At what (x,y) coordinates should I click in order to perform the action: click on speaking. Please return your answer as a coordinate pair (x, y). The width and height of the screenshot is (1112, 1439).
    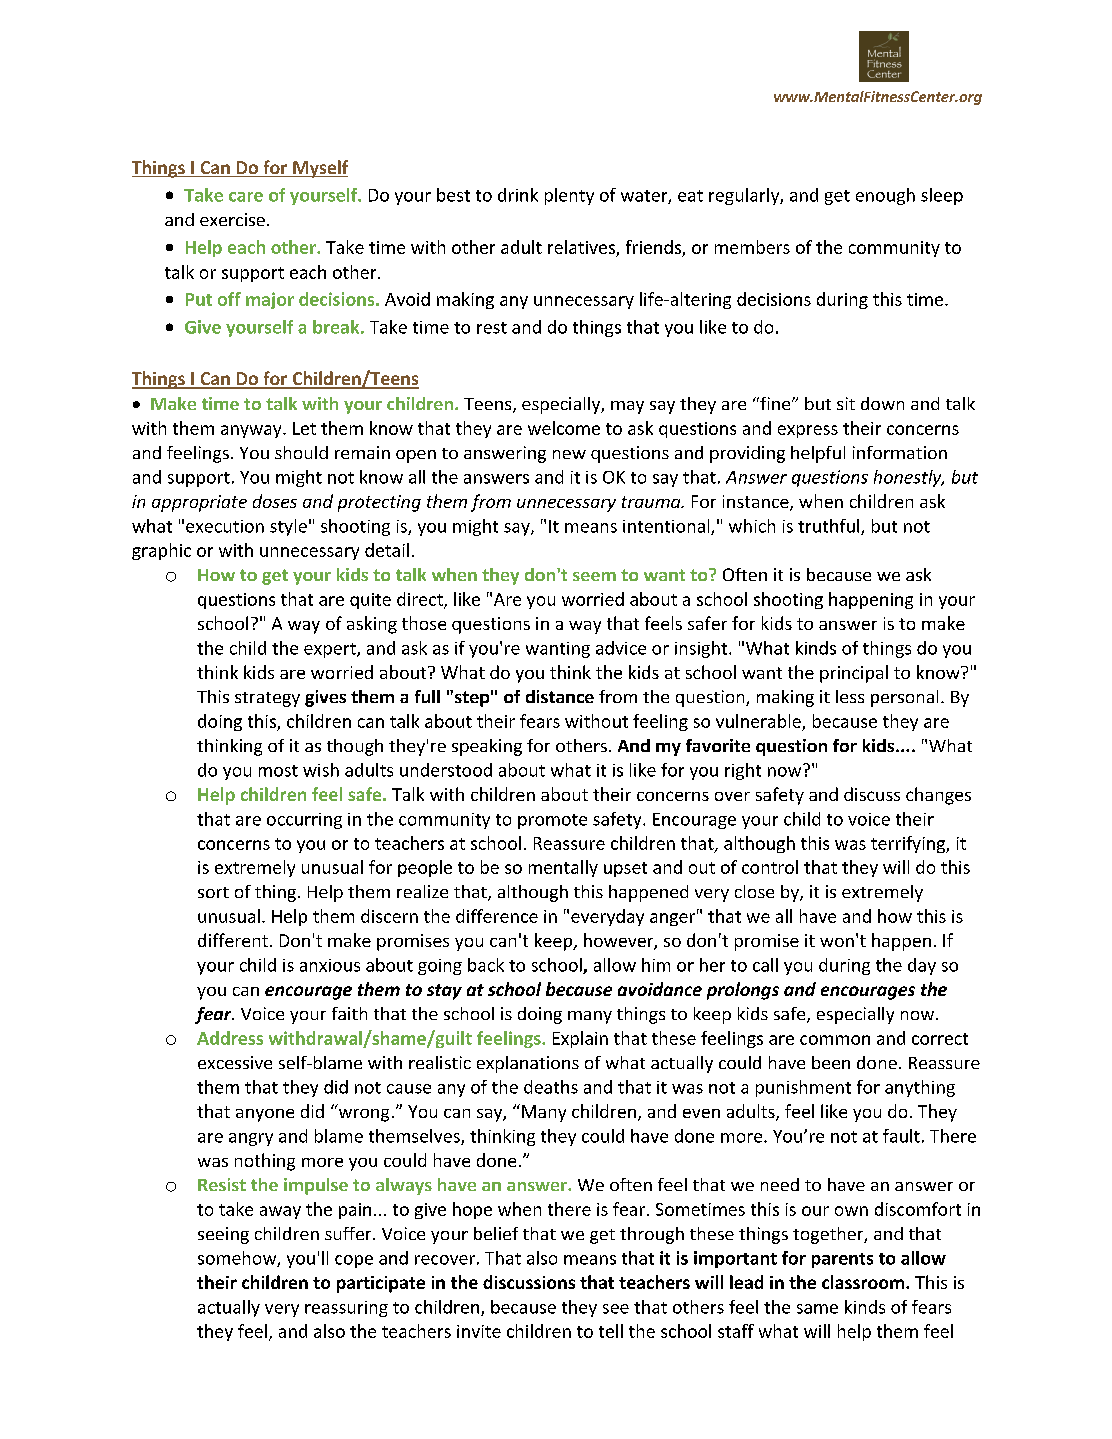
    Looking at the image, I should click on (487, 747).
